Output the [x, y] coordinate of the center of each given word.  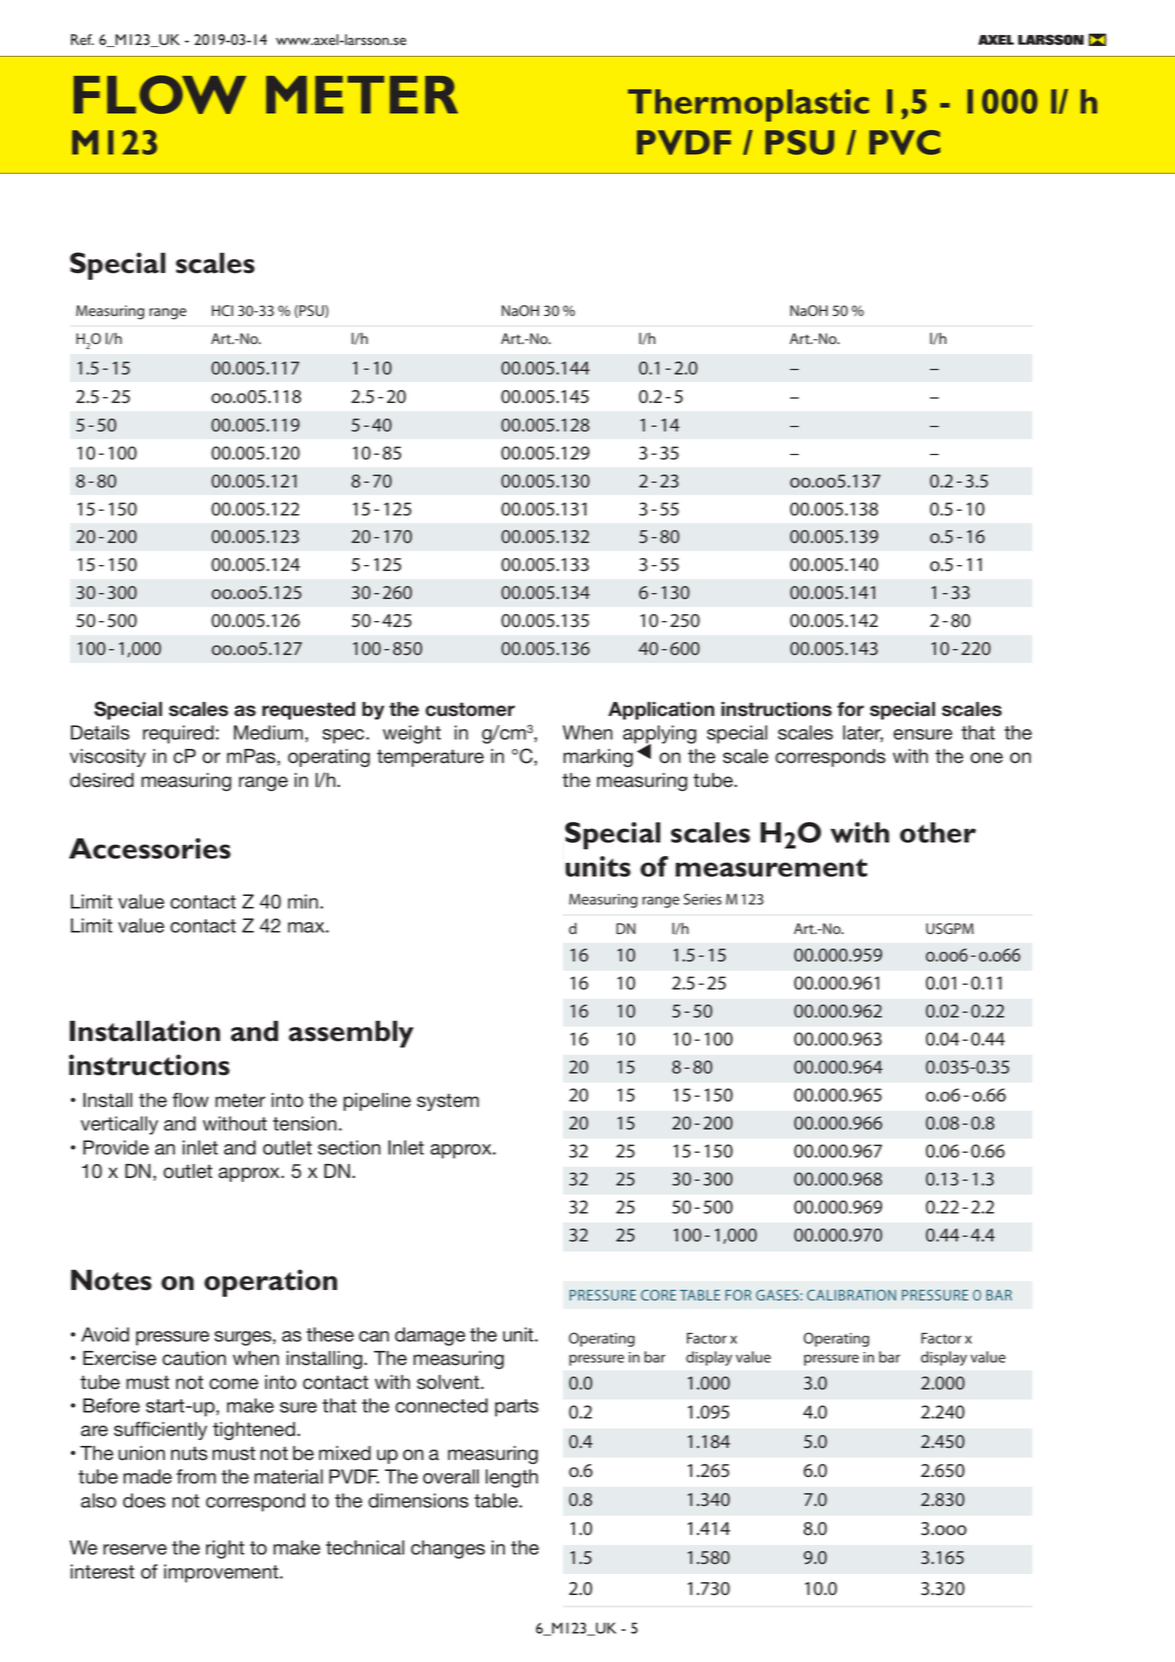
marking [598, 758]
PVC [904, 142]
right [225, 1549]
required [178, 734]
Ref [82, 39]
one [986, 758]
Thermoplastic [748, 105]
